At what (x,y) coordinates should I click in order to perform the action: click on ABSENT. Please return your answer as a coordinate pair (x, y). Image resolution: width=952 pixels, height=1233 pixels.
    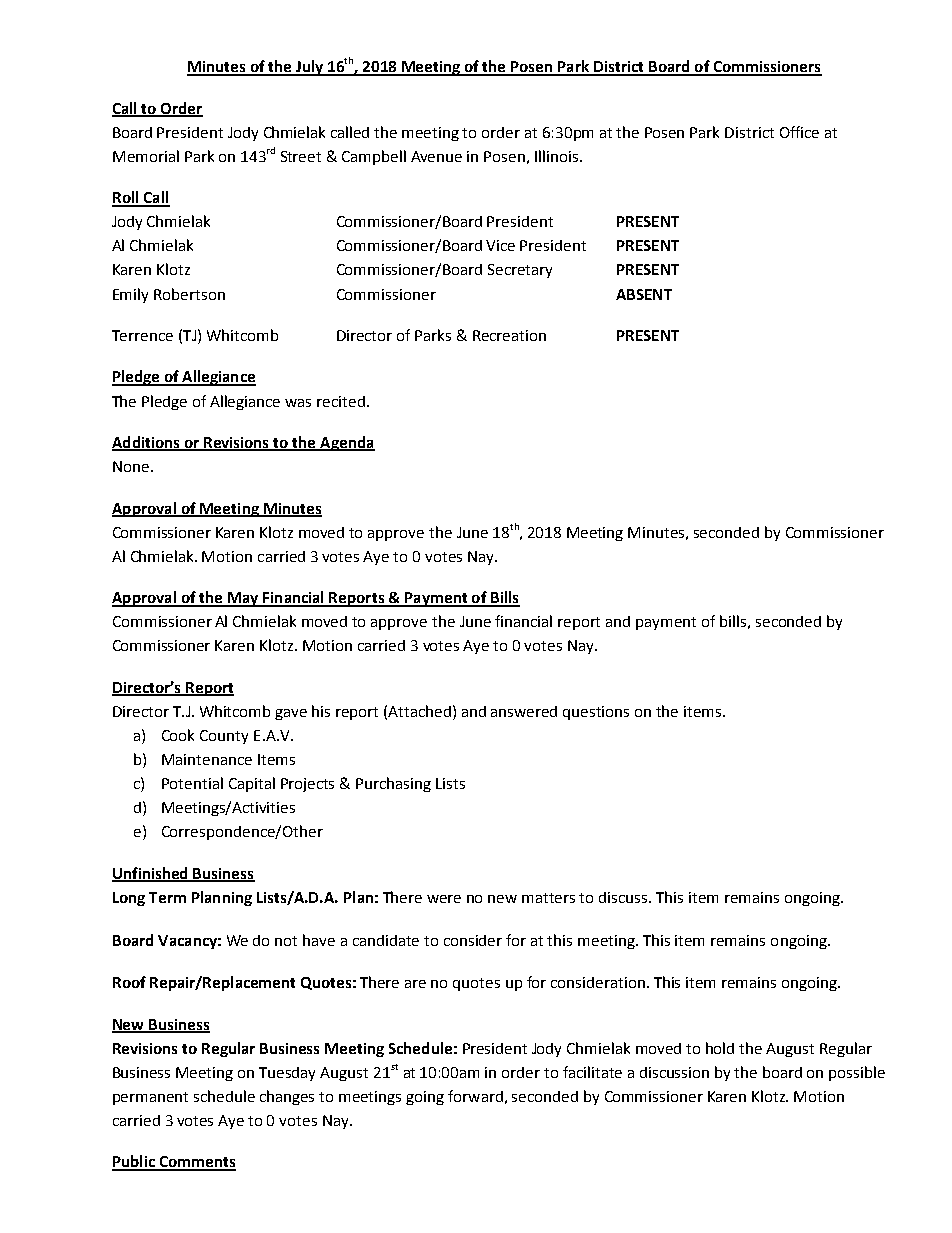
    Looking at the image, I should click on (644, 294).
